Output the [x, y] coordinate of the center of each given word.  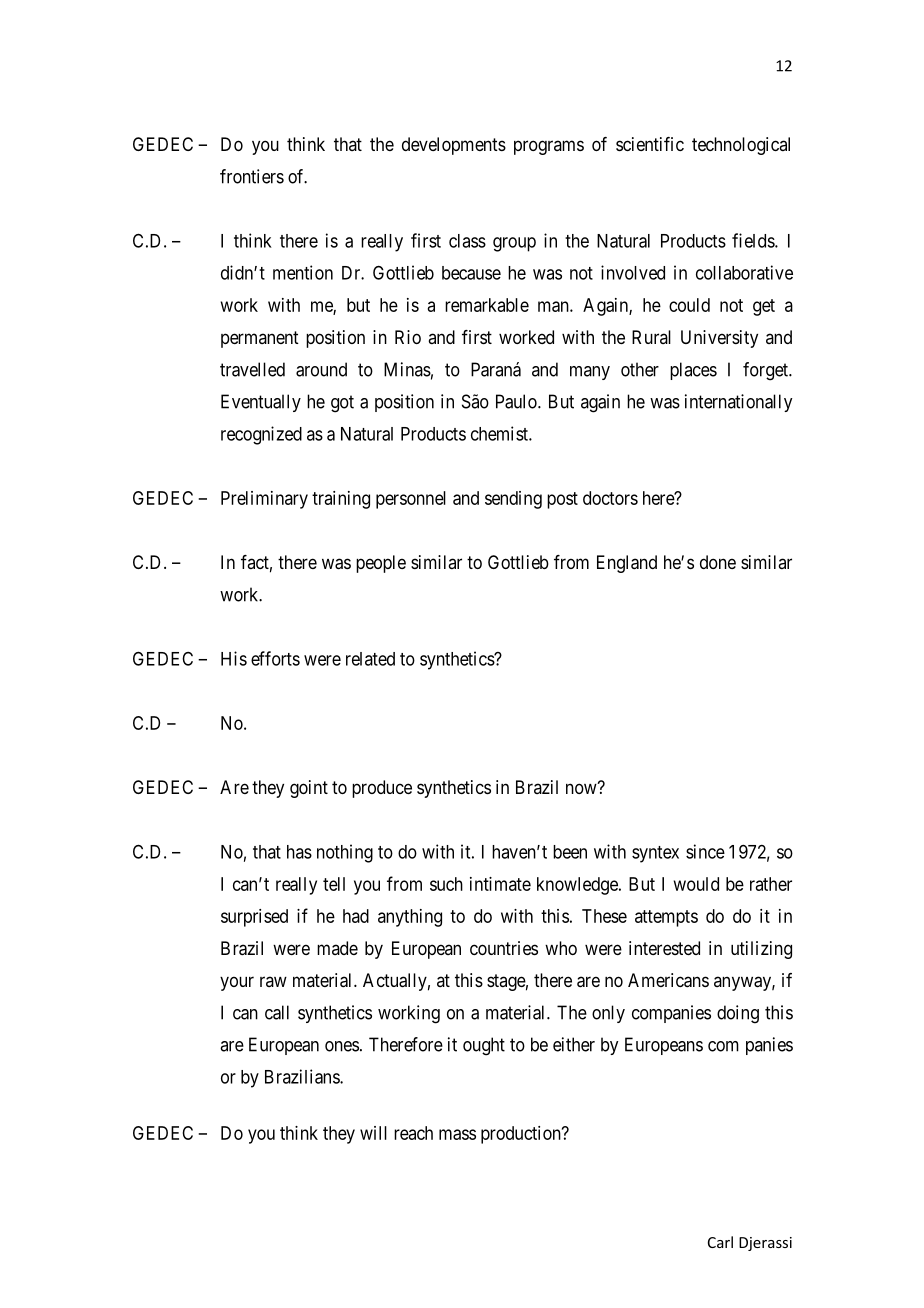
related [370, 659]
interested [664, 948]
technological [741, 146]
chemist [500, 433]
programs [549, 147]
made [337, 948]
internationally [738, 403]
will [373, 1133]
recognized [261, 435]
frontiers [252, 176]
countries [504, 948]
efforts [275, 658]
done [718, 562]
